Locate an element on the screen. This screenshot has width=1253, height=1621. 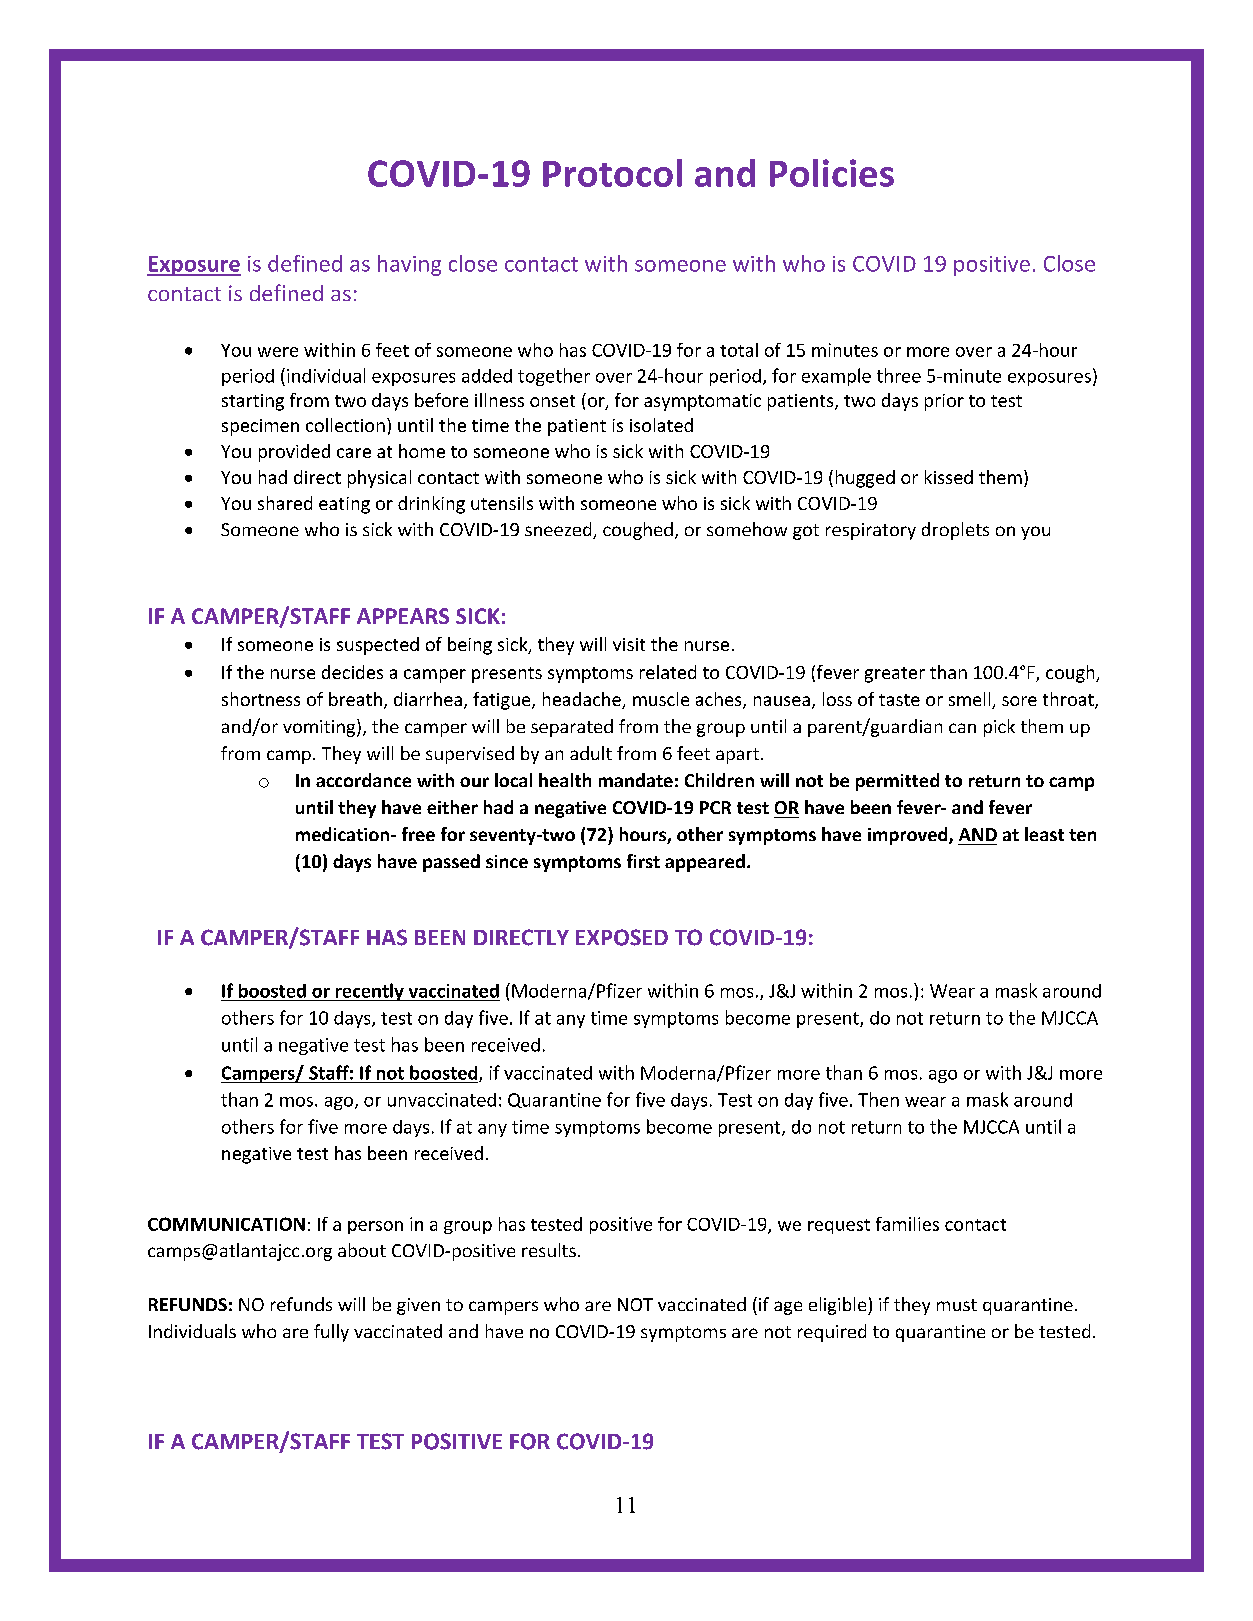
Protocol is located at coordinates (612, 173).
